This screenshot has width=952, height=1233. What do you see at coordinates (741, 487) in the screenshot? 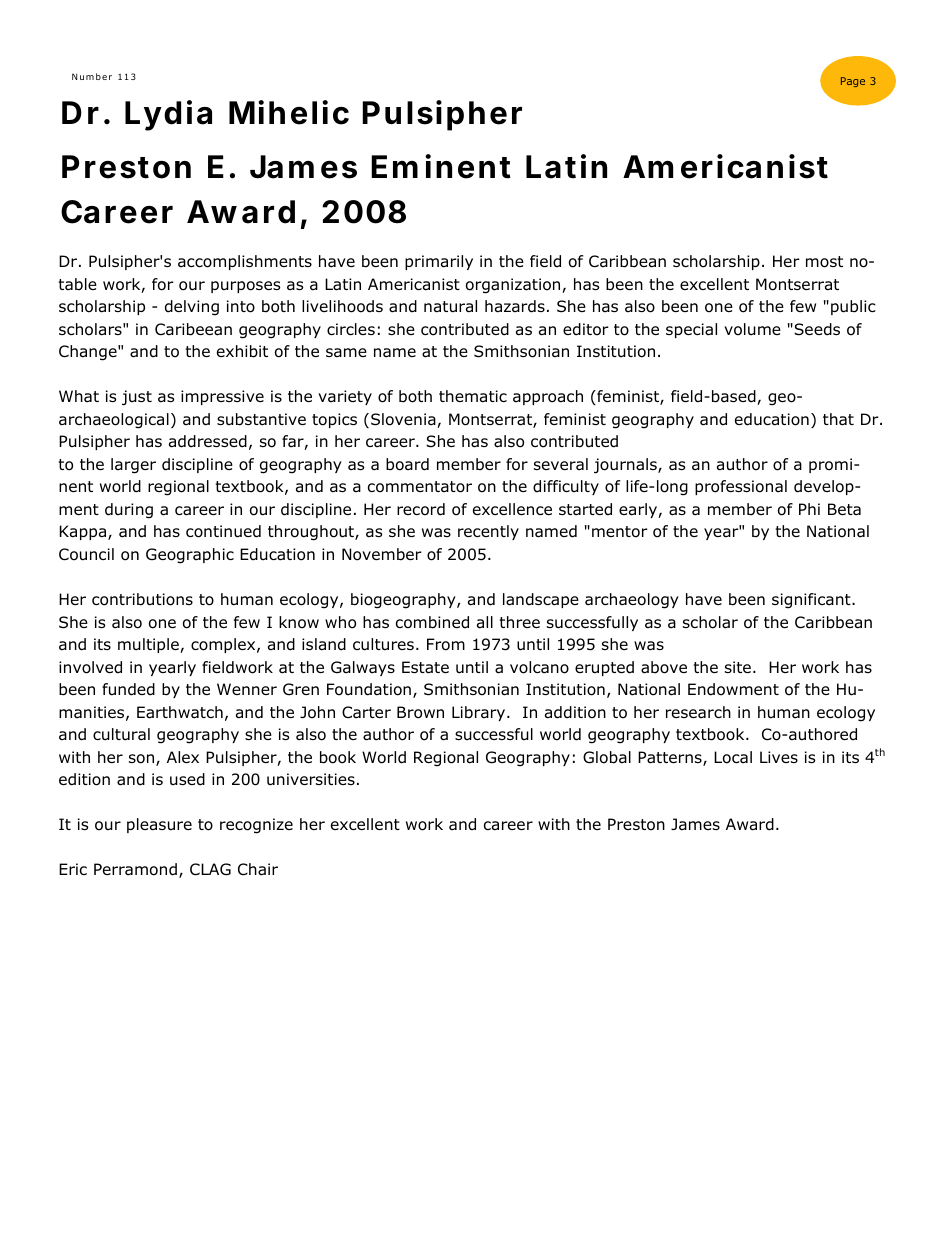
I see `professional` at bounding box center [741, 487].
